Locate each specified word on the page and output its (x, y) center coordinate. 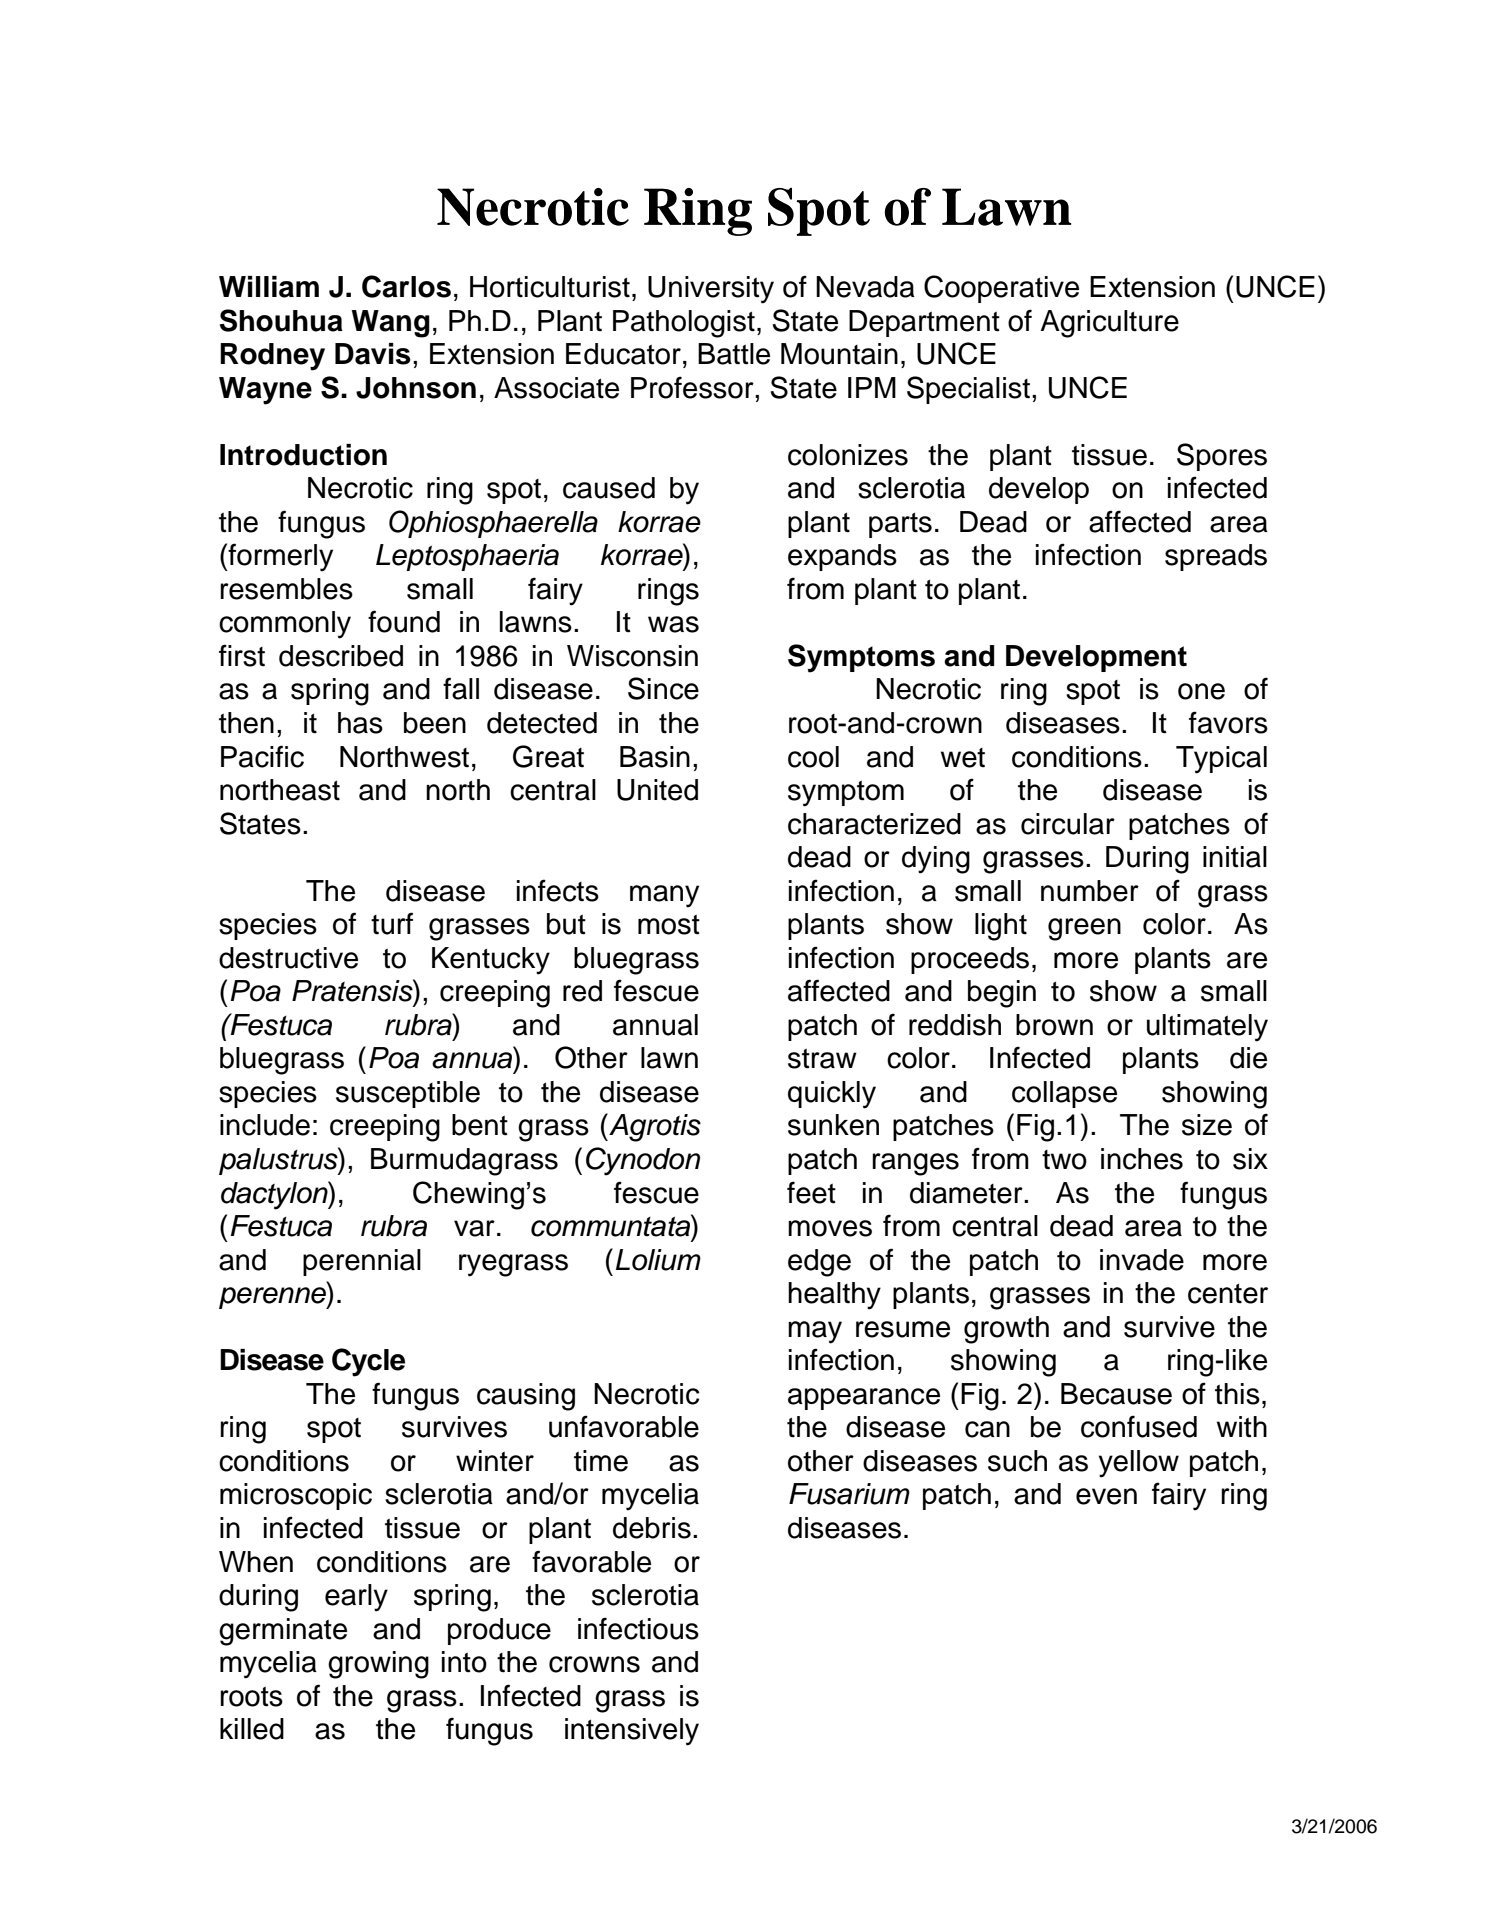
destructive (288, 958)
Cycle (368, 1362)
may (815, 1332)
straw (822, 1058)
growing (378, 1665)
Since (663, 688)
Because (1116, 1394)
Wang (390, 324)
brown (1054, 1025)
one (1201, 691)
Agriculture (1109, 324)
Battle (734, 354)
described (341, 656)
